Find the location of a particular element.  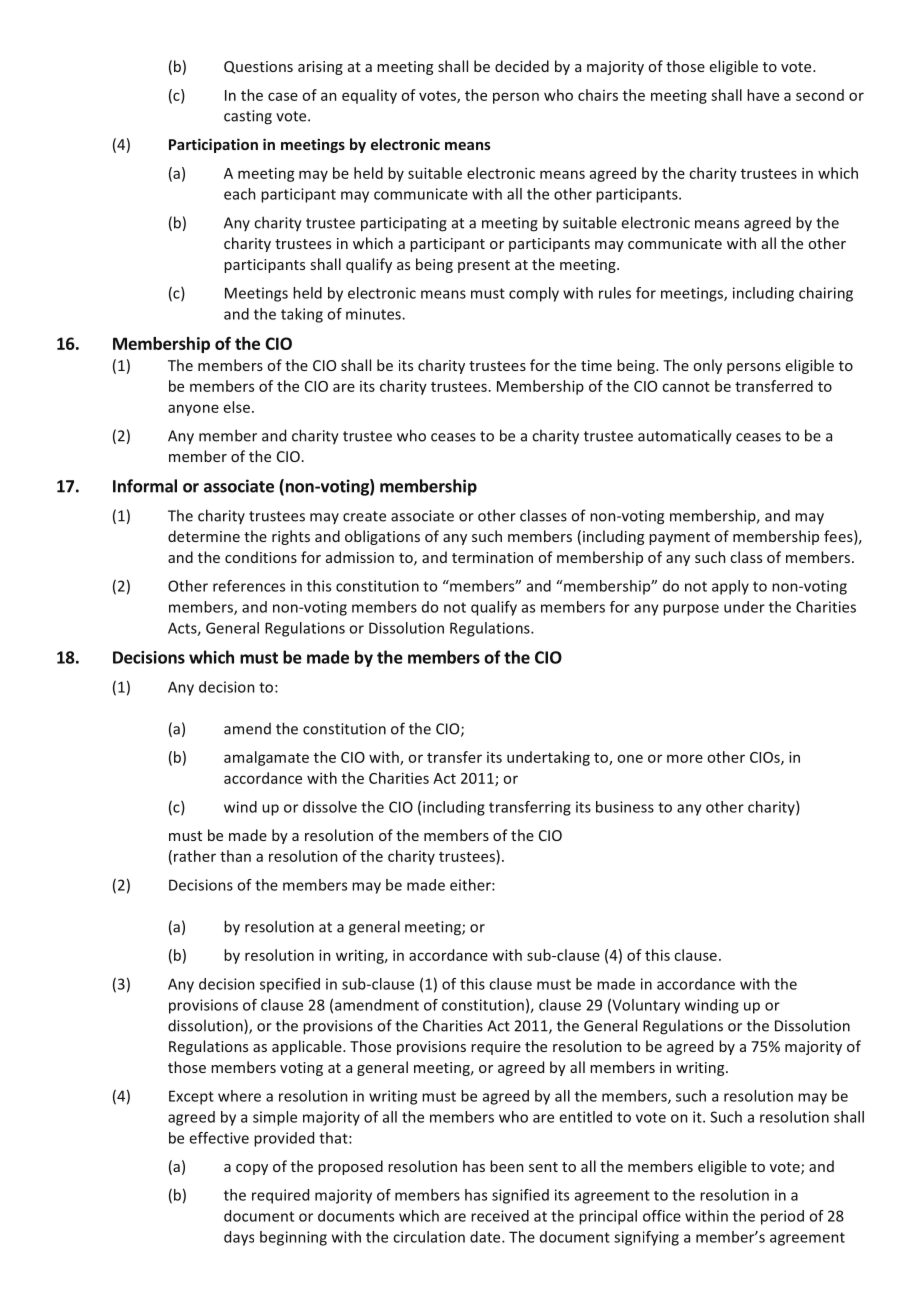

only is located at coordinates (708, 366).
